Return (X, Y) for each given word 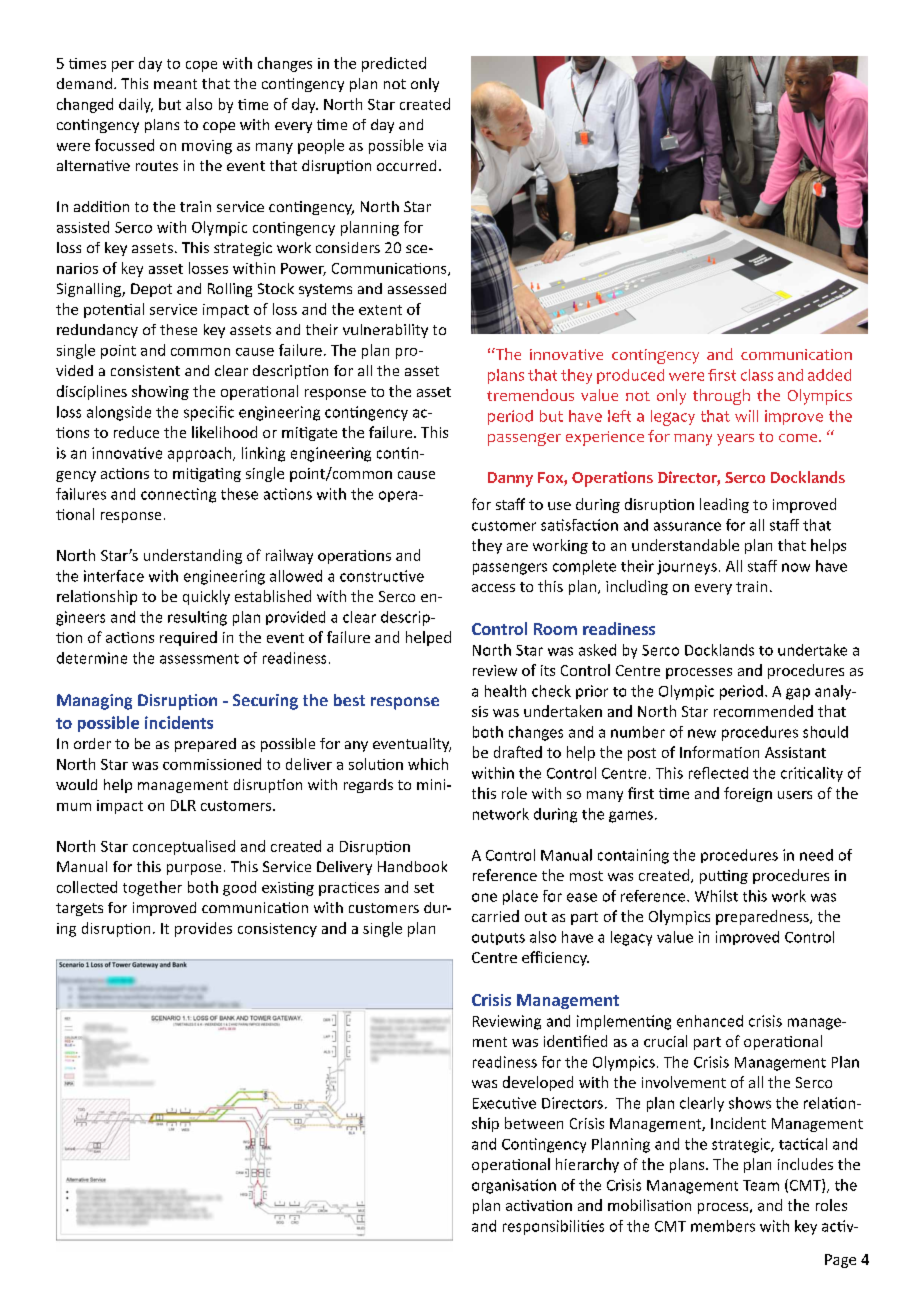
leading (724, 505)
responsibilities (553, 1227)
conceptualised (184, 847)
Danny (510, 479)
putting (724, 877)
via (437, 145)
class (757, 375)
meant (175, 84)
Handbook (412, 866)
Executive (504, 1103)
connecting (178, 495)
